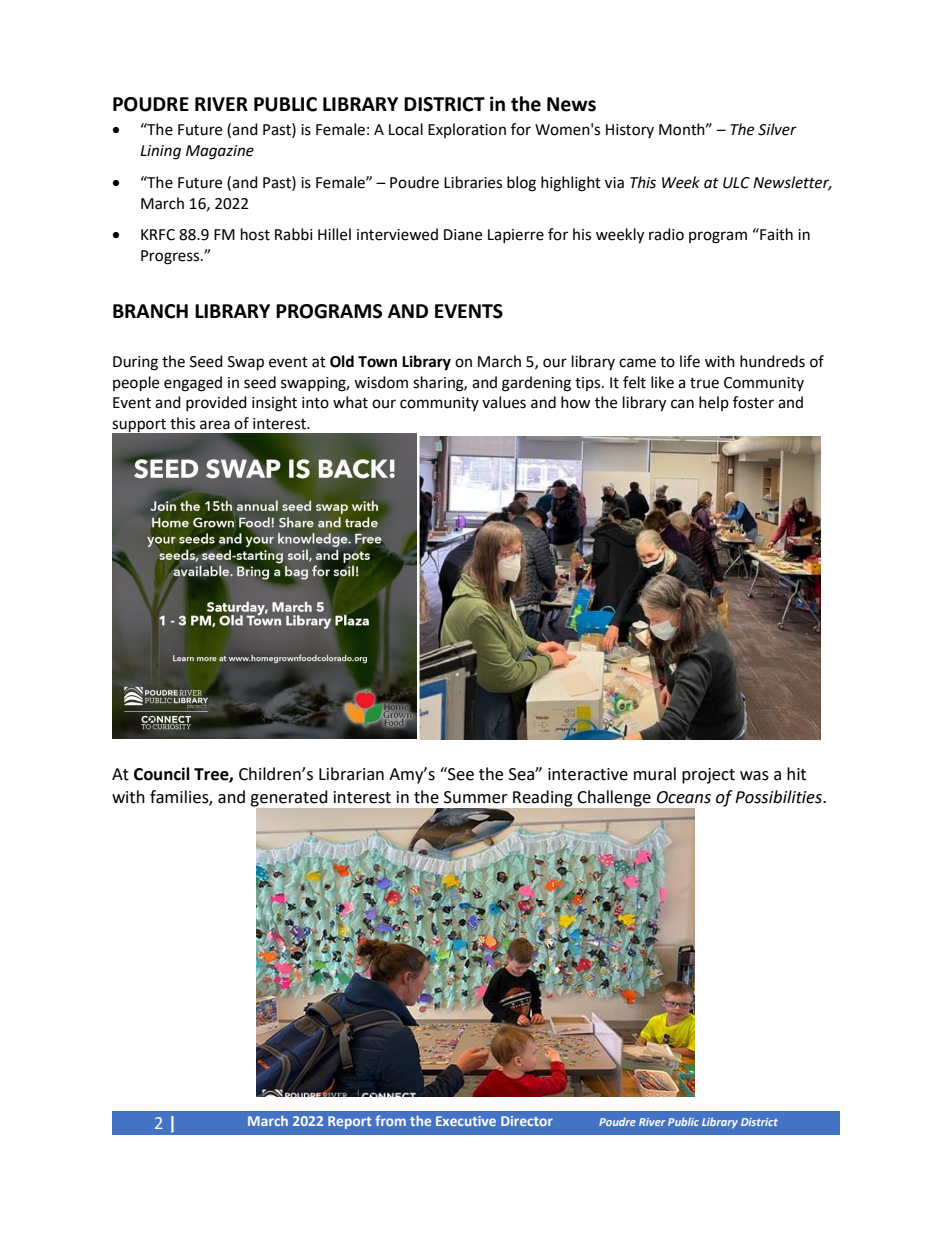 This screenshot has width=952, height=1233. What do you see at coordinates (220, 152) in the screenshot?
I see `Magazine` at bounding box center [220, 152].
